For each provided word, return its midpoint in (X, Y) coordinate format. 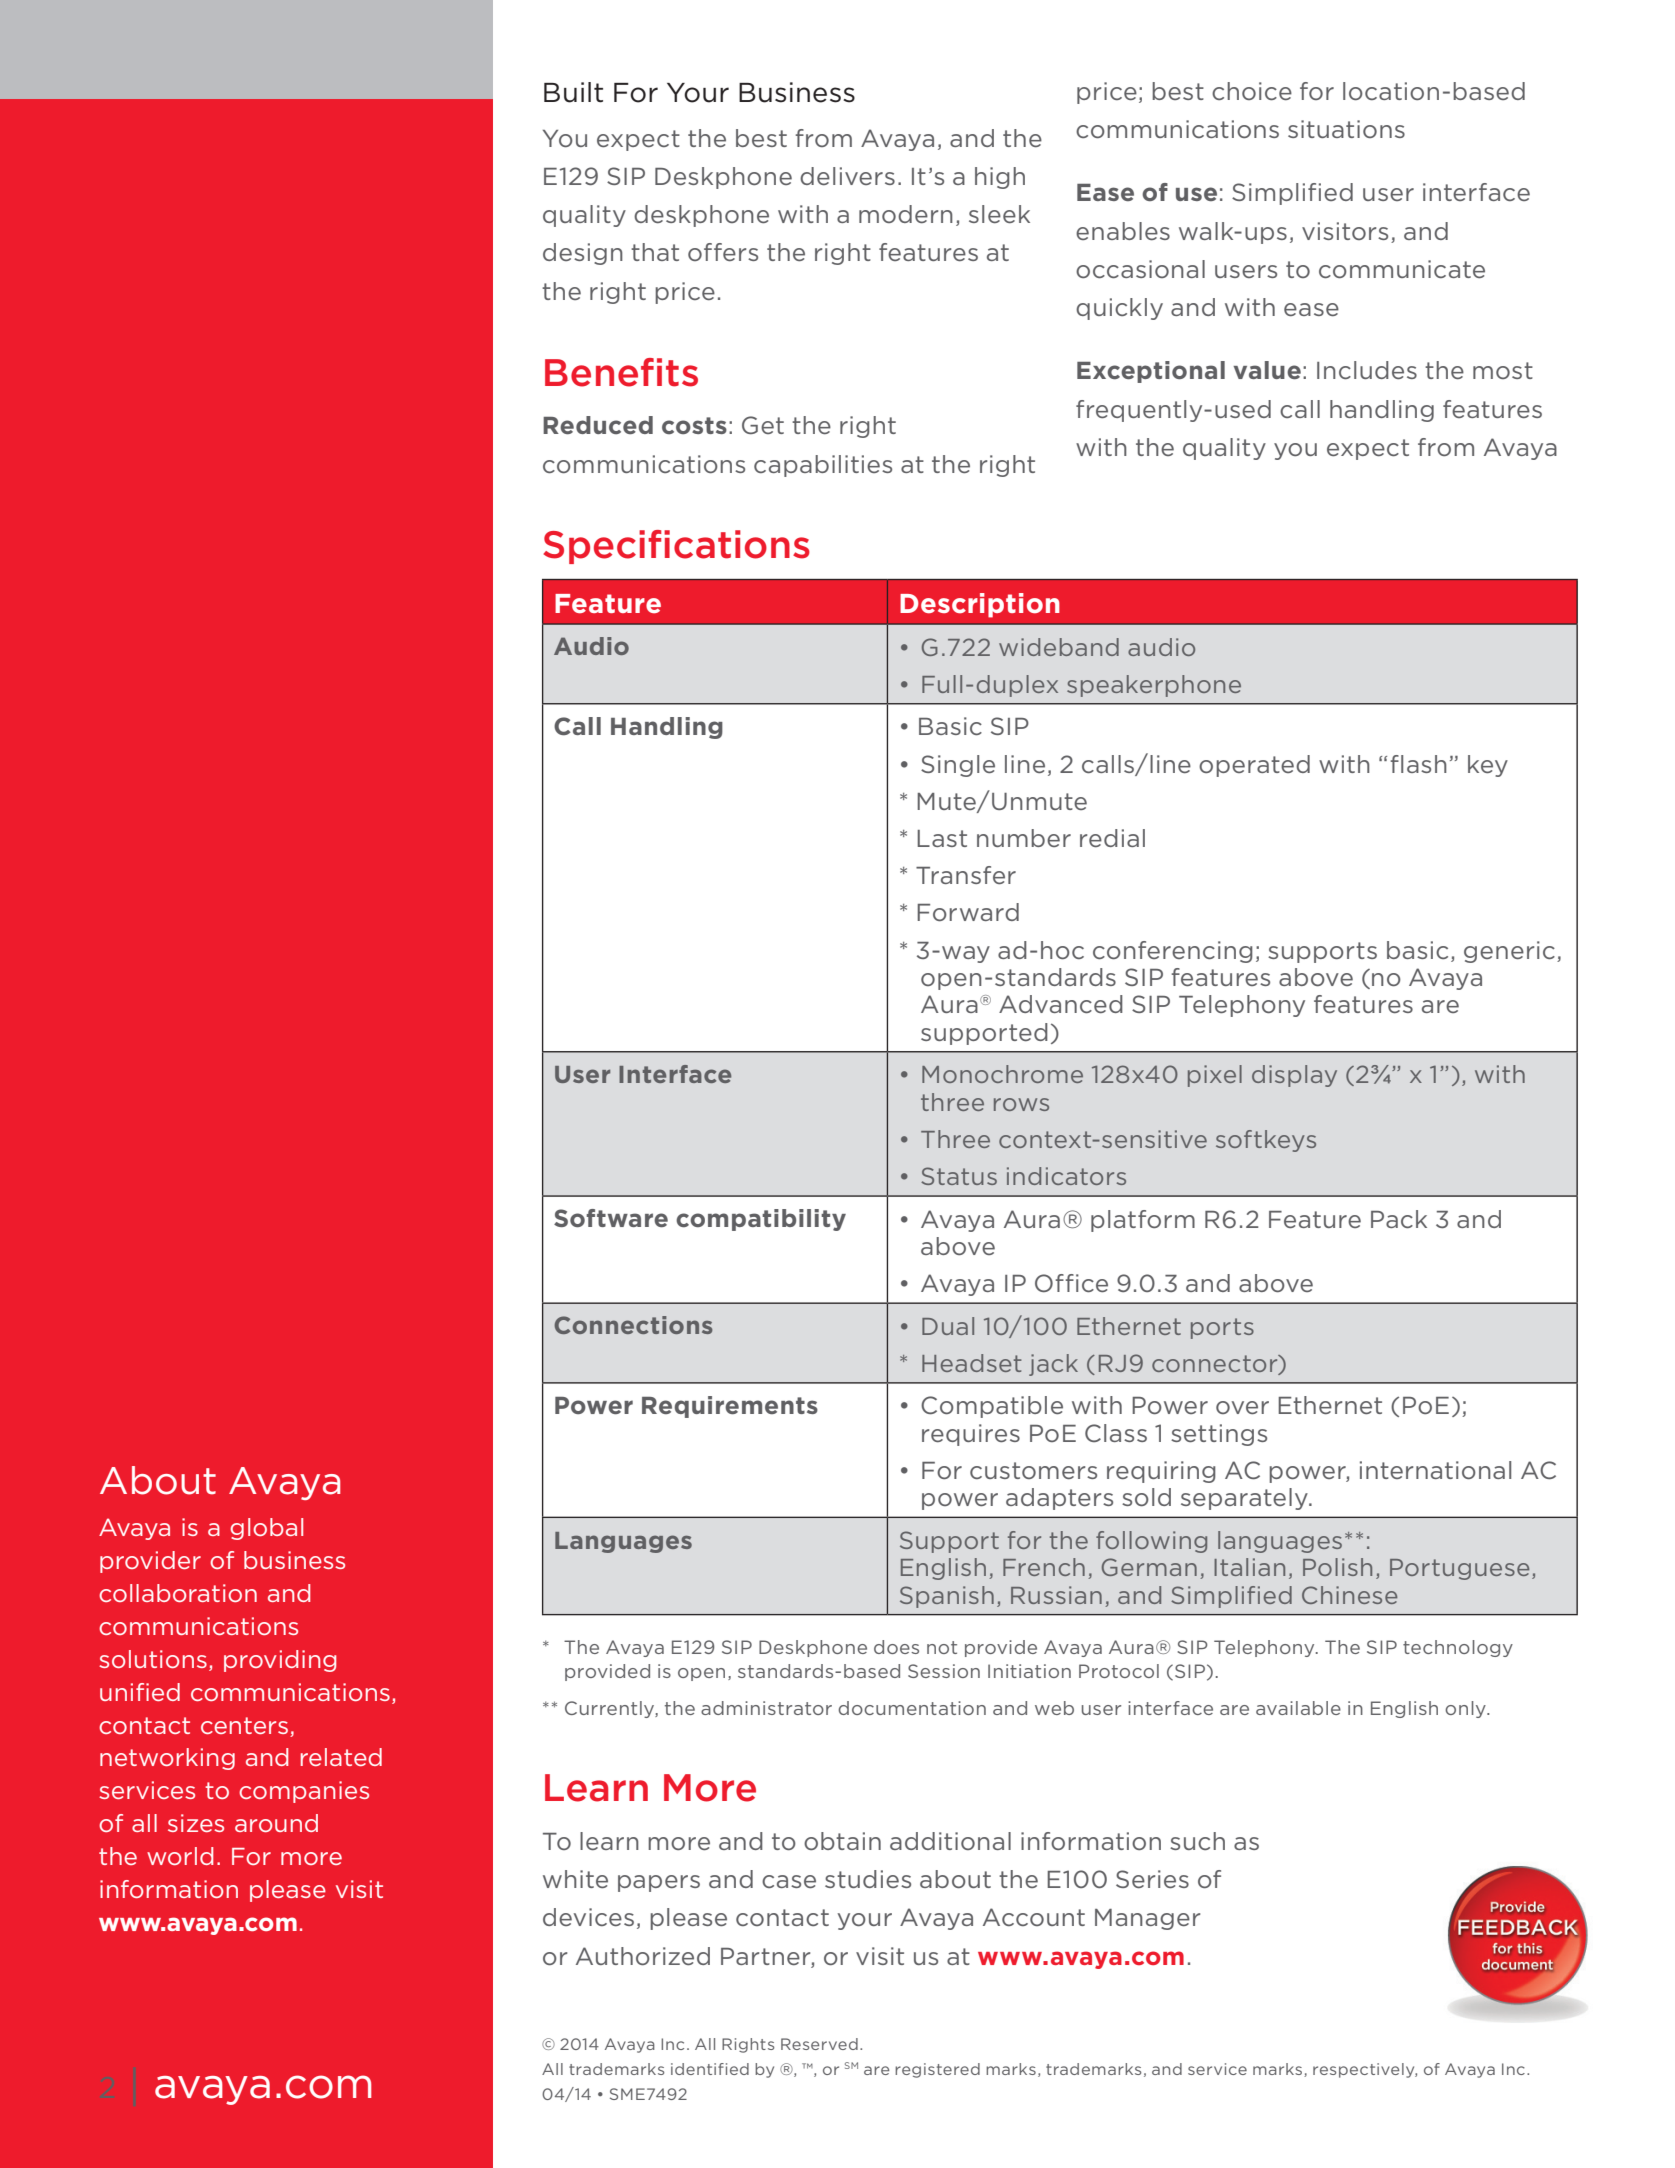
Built (573, 92)
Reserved (819, 2044)
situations (1346, 129)
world (180, 1856)
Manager (1147, 1919)
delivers (847, 176)
